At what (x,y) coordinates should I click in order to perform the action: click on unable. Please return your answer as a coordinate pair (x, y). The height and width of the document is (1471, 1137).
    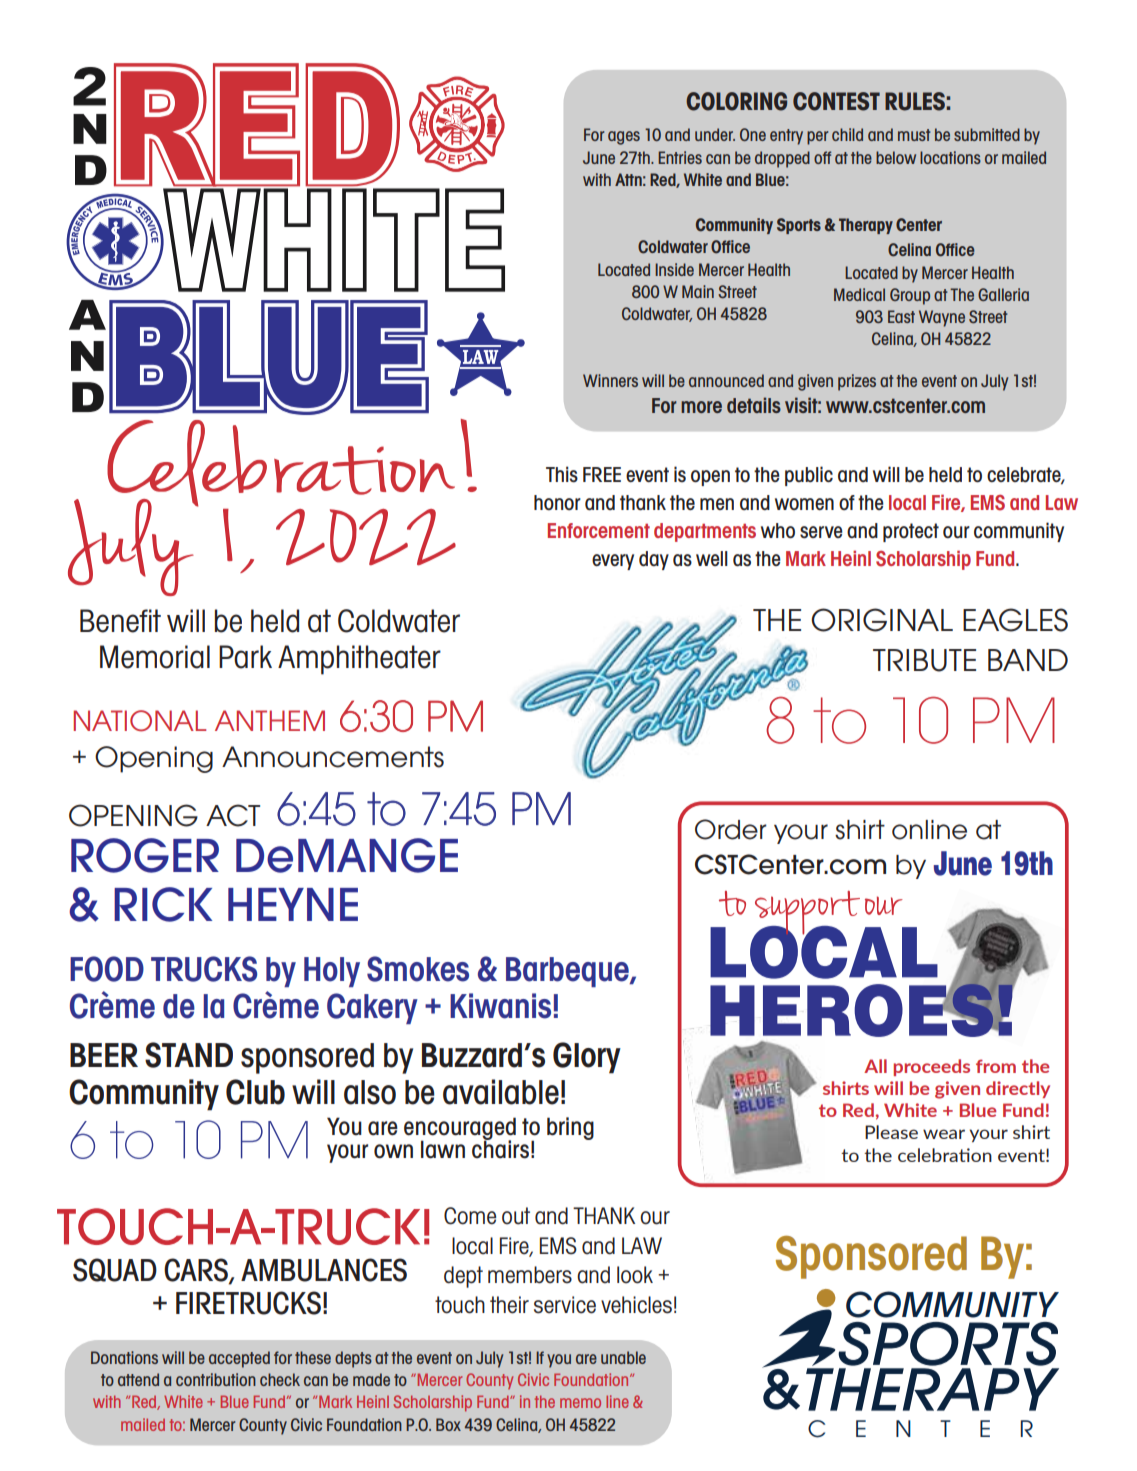
    Looking at the image, I should click on (623, 1357).
